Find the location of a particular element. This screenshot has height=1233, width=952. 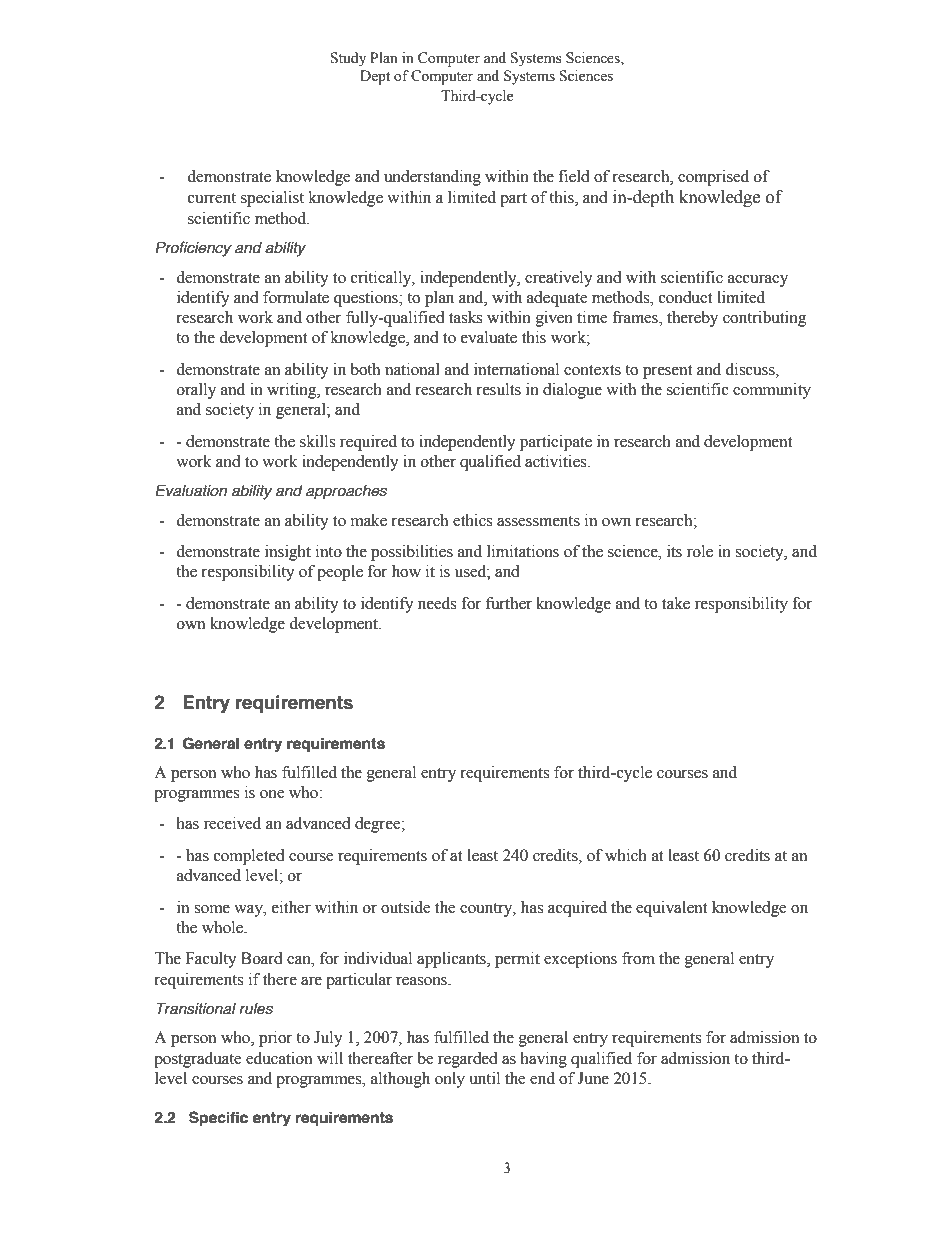

Evaluation is located at coordinates (191, 491).
